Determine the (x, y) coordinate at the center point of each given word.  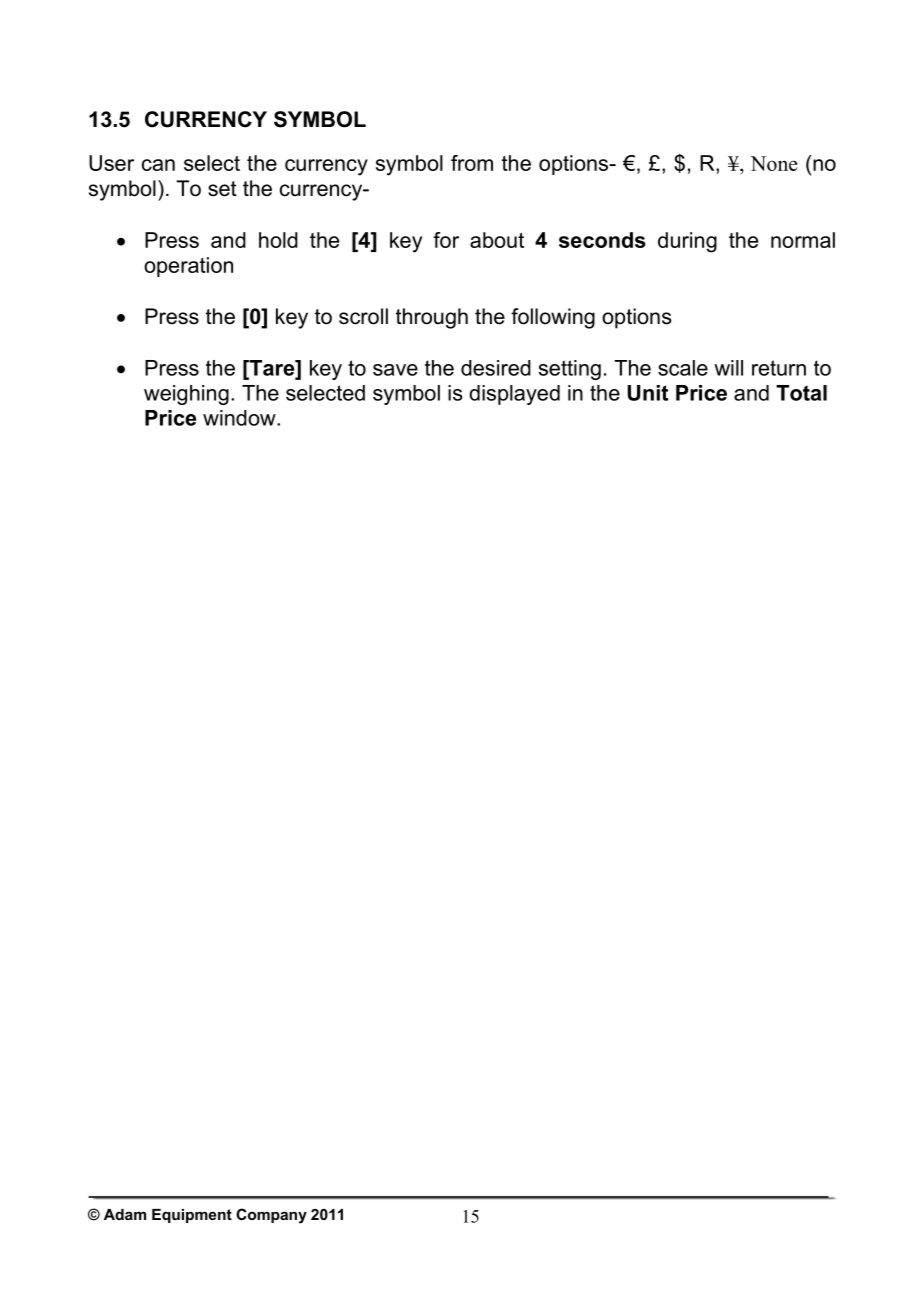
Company (271, 1216)
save (395, 370)
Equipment (192, 1216)
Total (801, 393)
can (158, 165)
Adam (125, 1214)
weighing (186, 395)
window (240, 418)
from (472, 163)
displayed (514, 395)
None (773, 163)
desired (496, 368)
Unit (648, 393)
